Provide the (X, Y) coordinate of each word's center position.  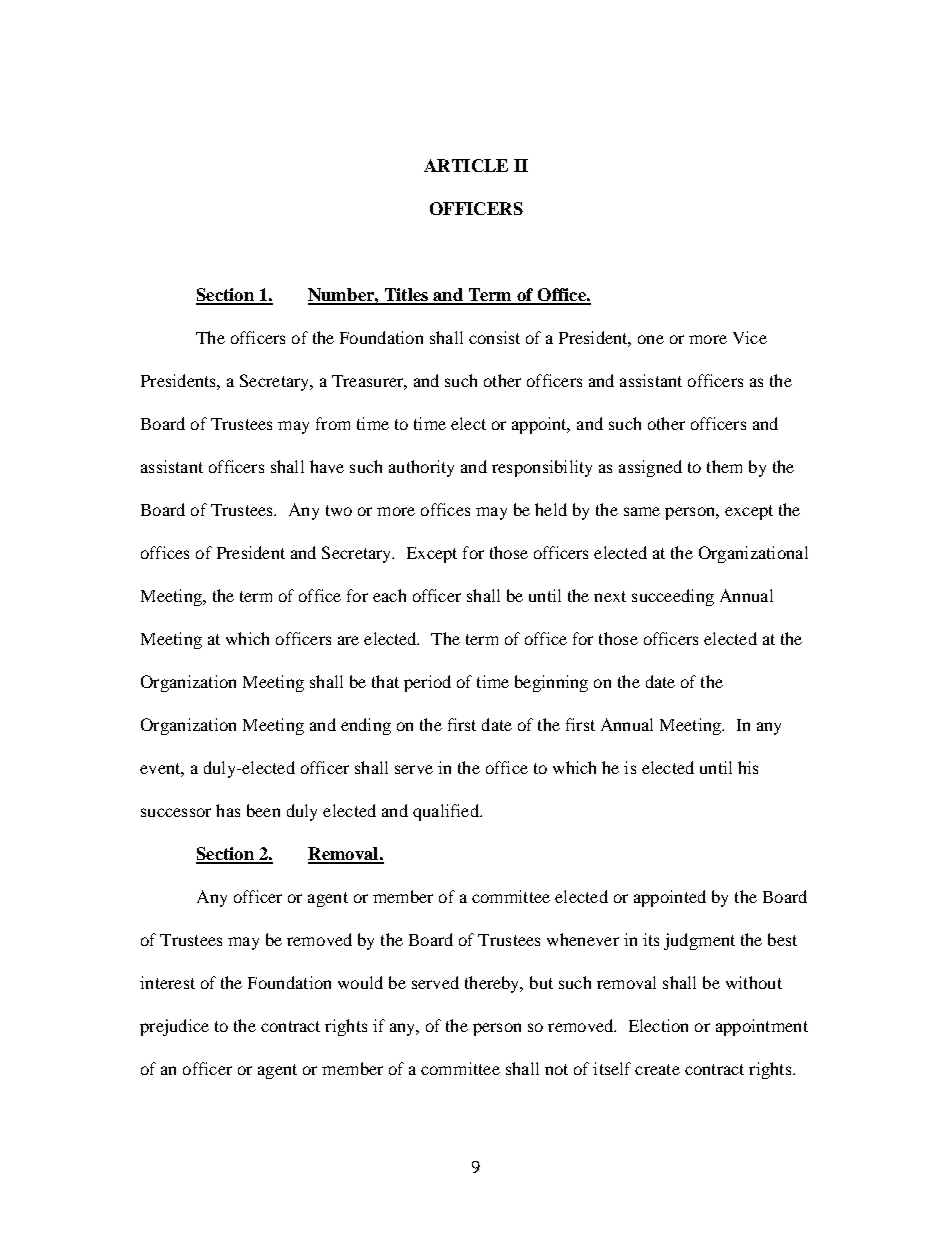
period (427, 683)
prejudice (174, 1027)
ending (366, 726)
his (748, 767)
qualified (447, 812)
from (333, 423)
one (651, 339)
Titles (406, 296)
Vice (750, 337)
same (642, 511)
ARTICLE (466, 165)
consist (494, 337)
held (551, 509)
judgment (699, 941)
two (339, 510)
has (228, 810)
